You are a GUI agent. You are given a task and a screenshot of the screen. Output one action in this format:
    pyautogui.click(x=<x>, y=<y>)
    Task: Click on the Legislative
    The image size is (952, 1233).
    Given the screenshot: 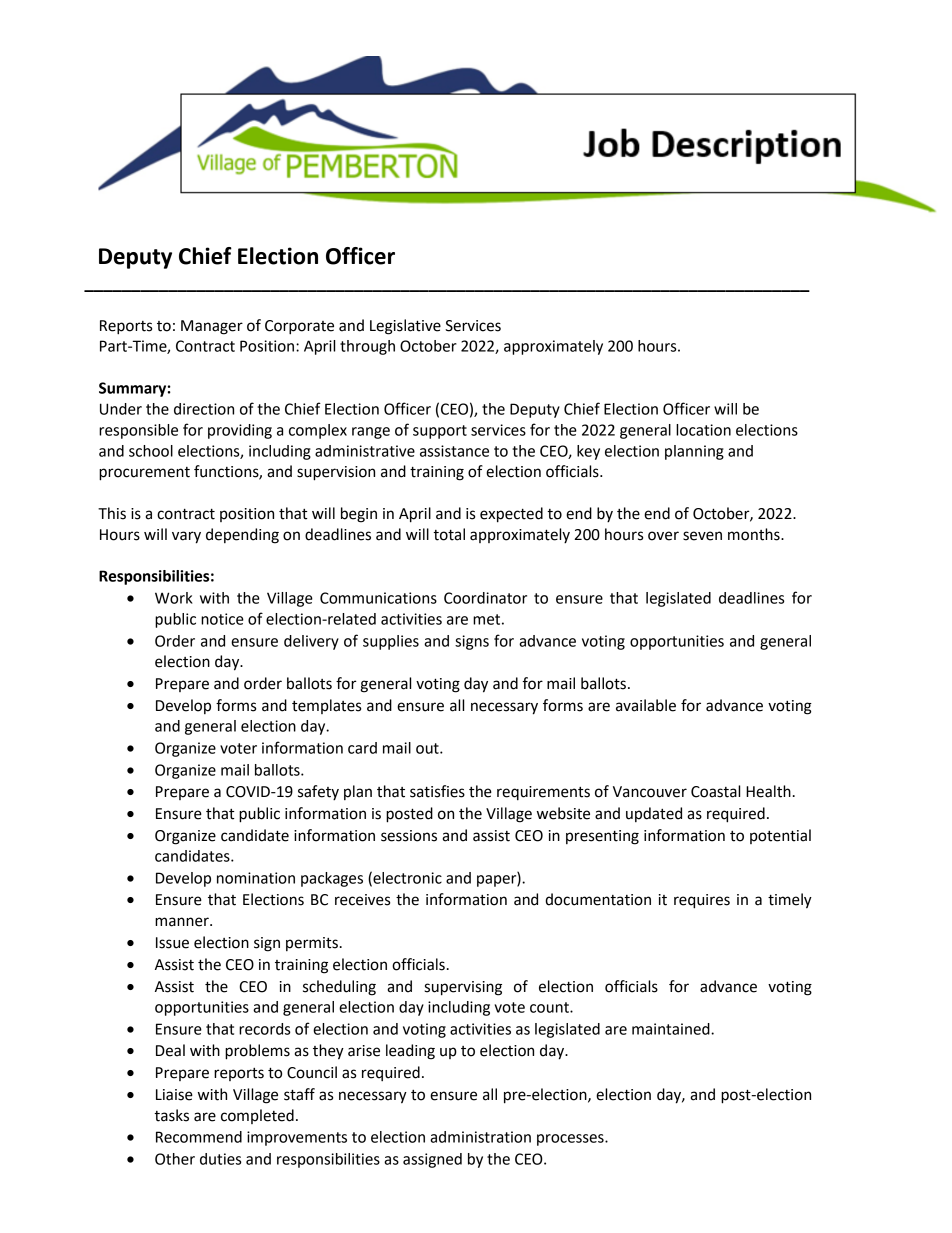 What is the action you would take?
    pyautogui.click(x=405, y=327)
